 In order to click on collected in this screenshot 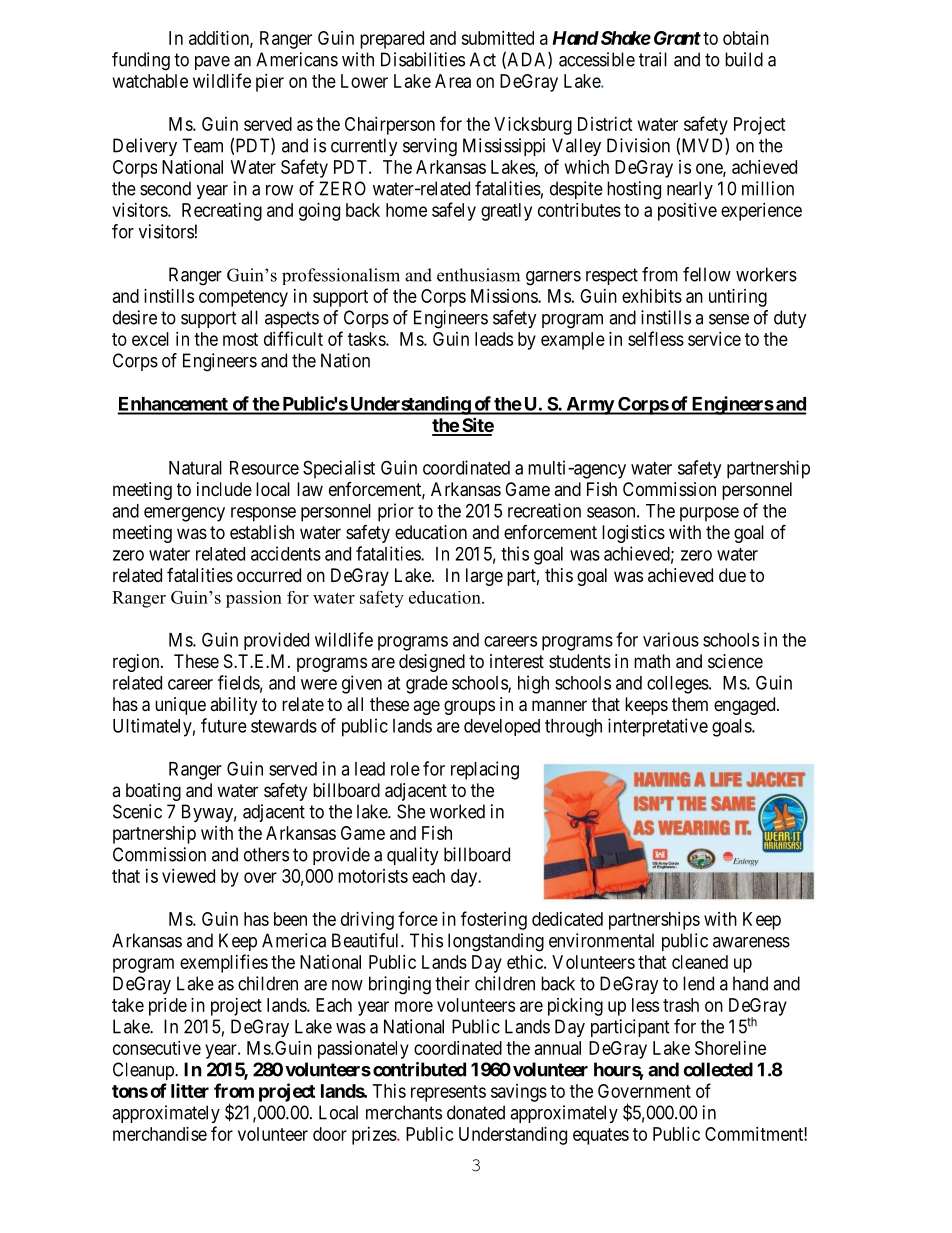, I will do `click(718, 1069)`.
